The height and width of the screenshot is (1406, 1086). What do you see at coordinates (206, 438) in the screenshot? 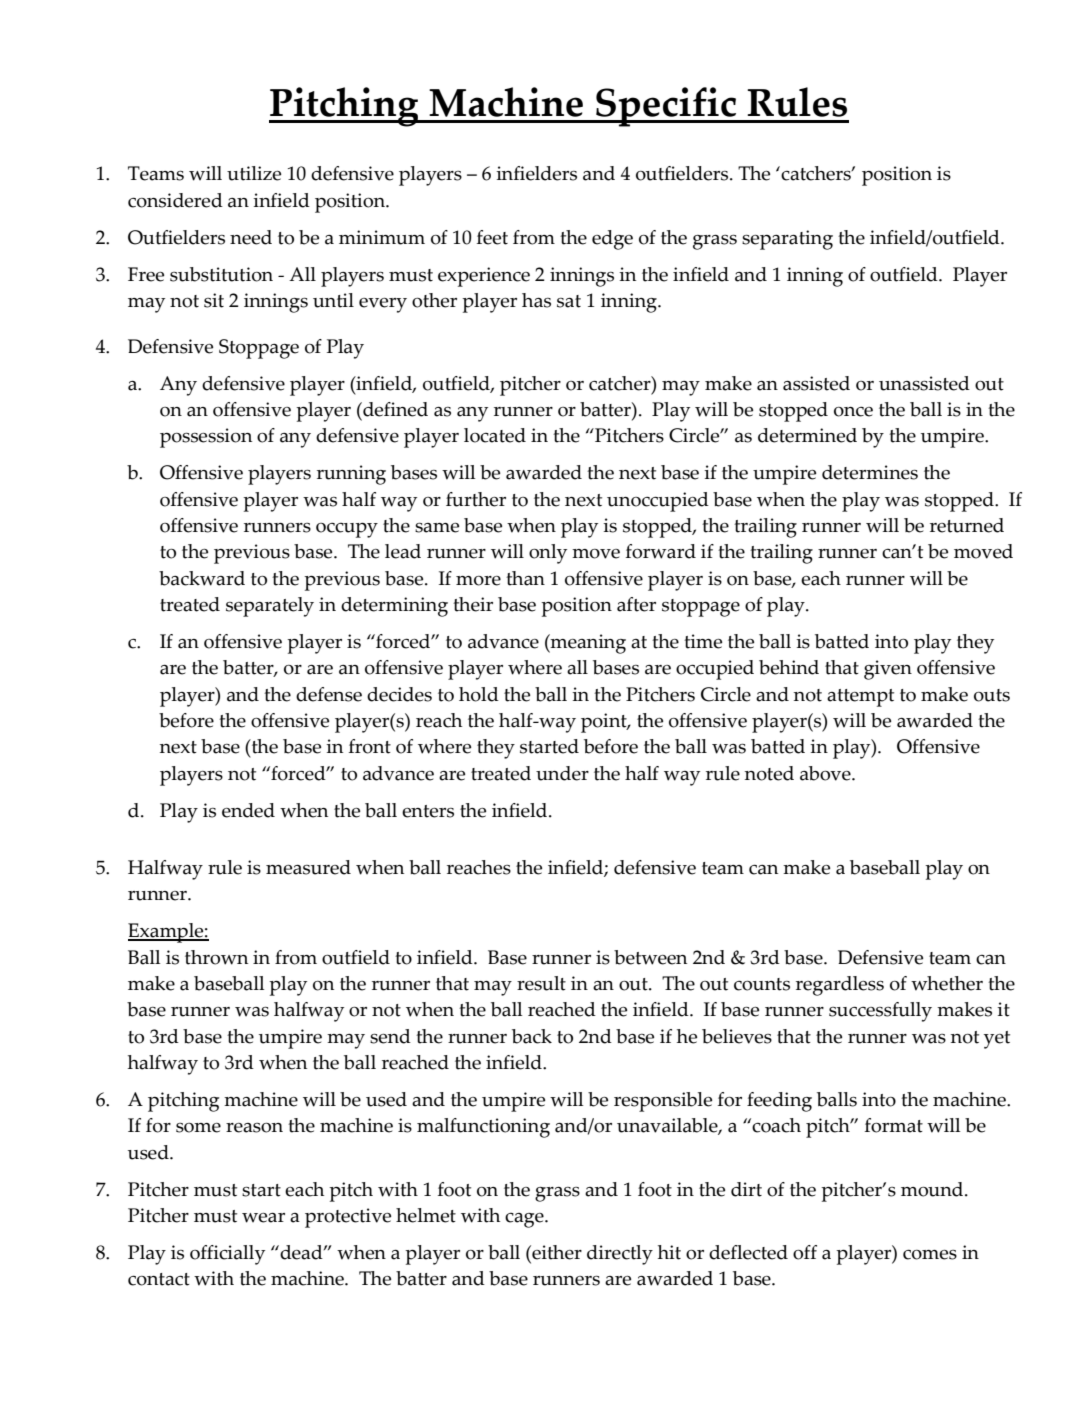
I see `possession` at bounding box center [206, 438].
